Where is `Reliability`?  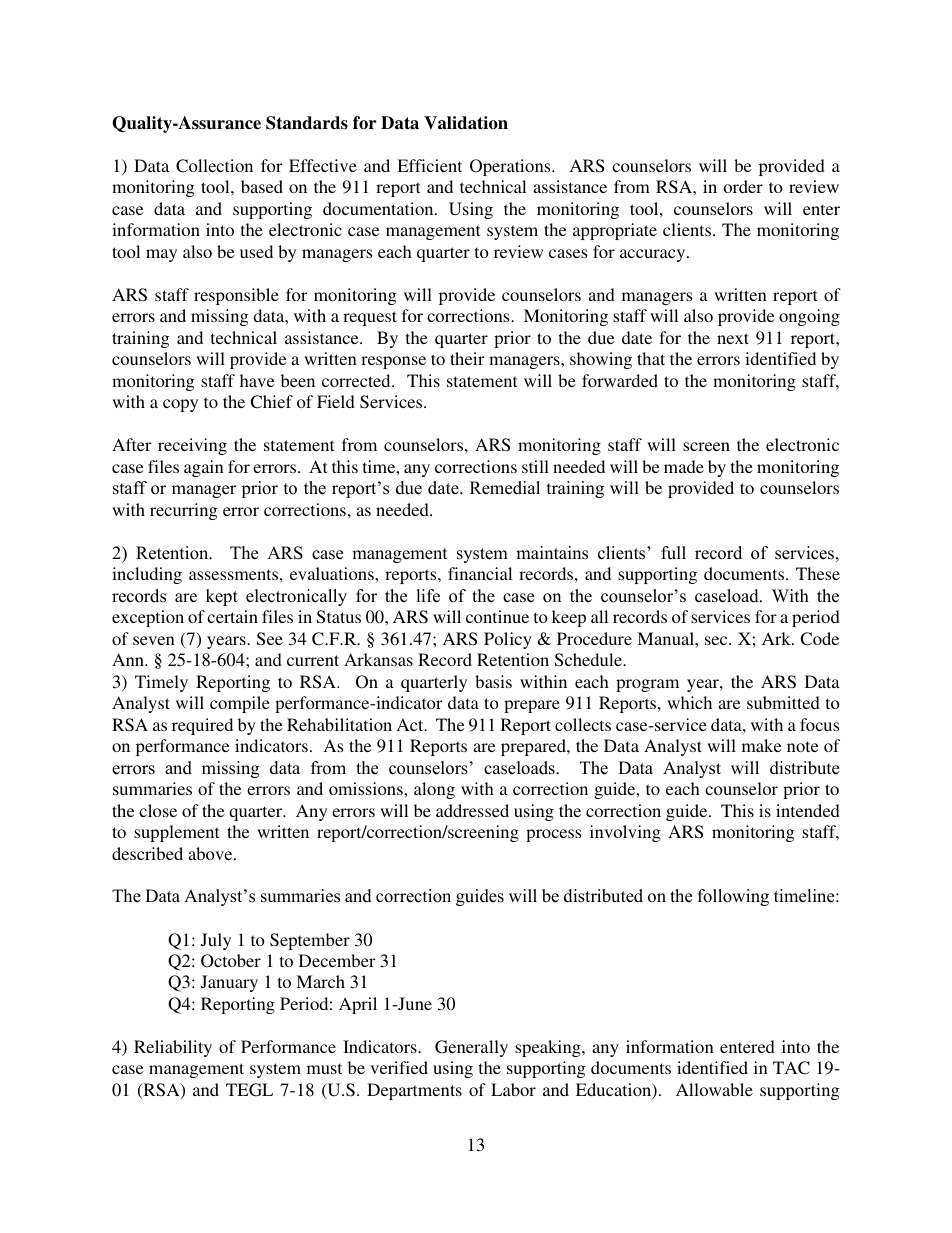 Reliability is located at coordinates (173, 1048).
